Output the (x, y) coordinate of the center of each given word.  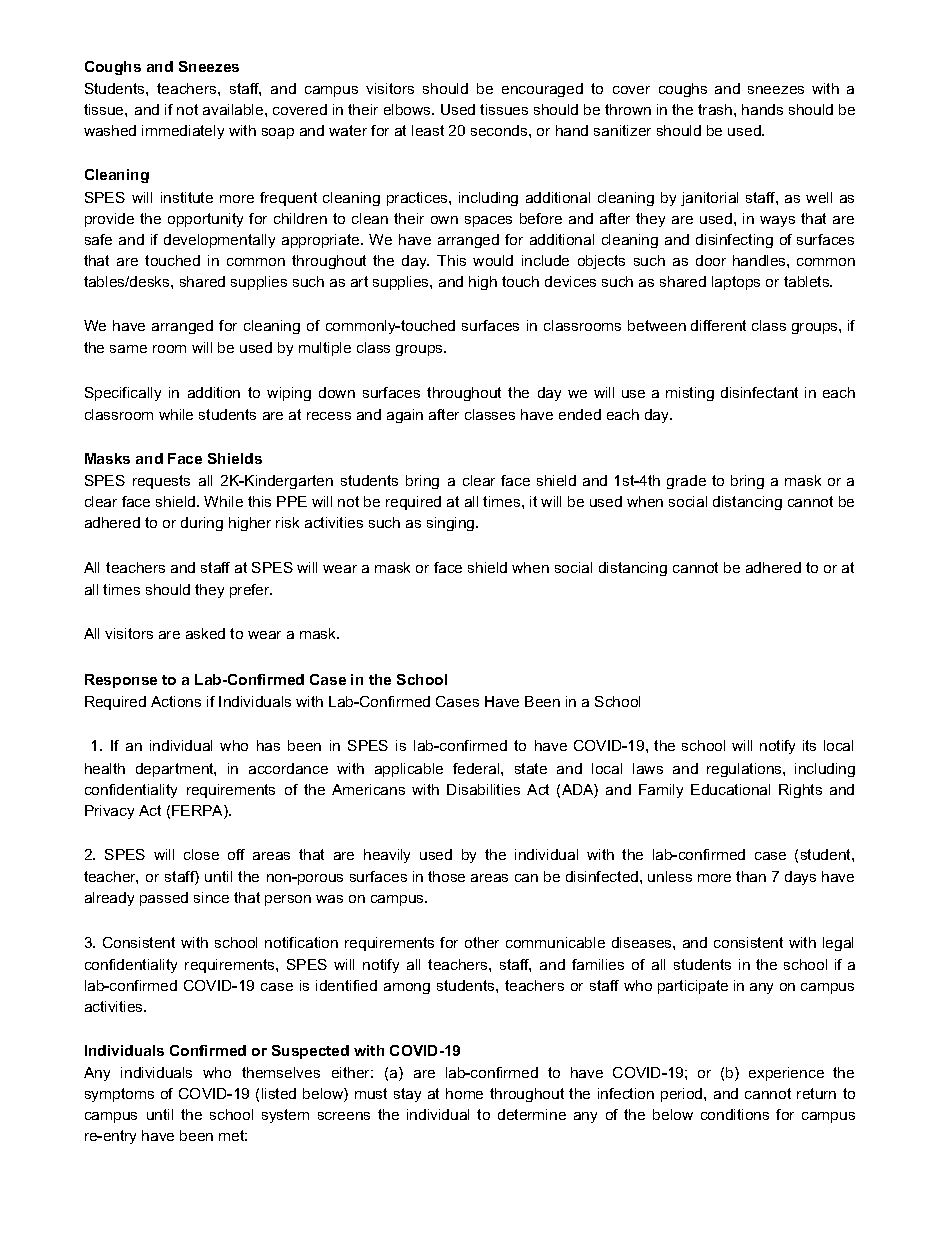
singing (452, 524)
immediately (183, 132)
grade (686, 482)
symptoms (119, 1095)
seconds (500, 130)
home (464, 1093)
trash (716, 109)
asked (205, 633)
